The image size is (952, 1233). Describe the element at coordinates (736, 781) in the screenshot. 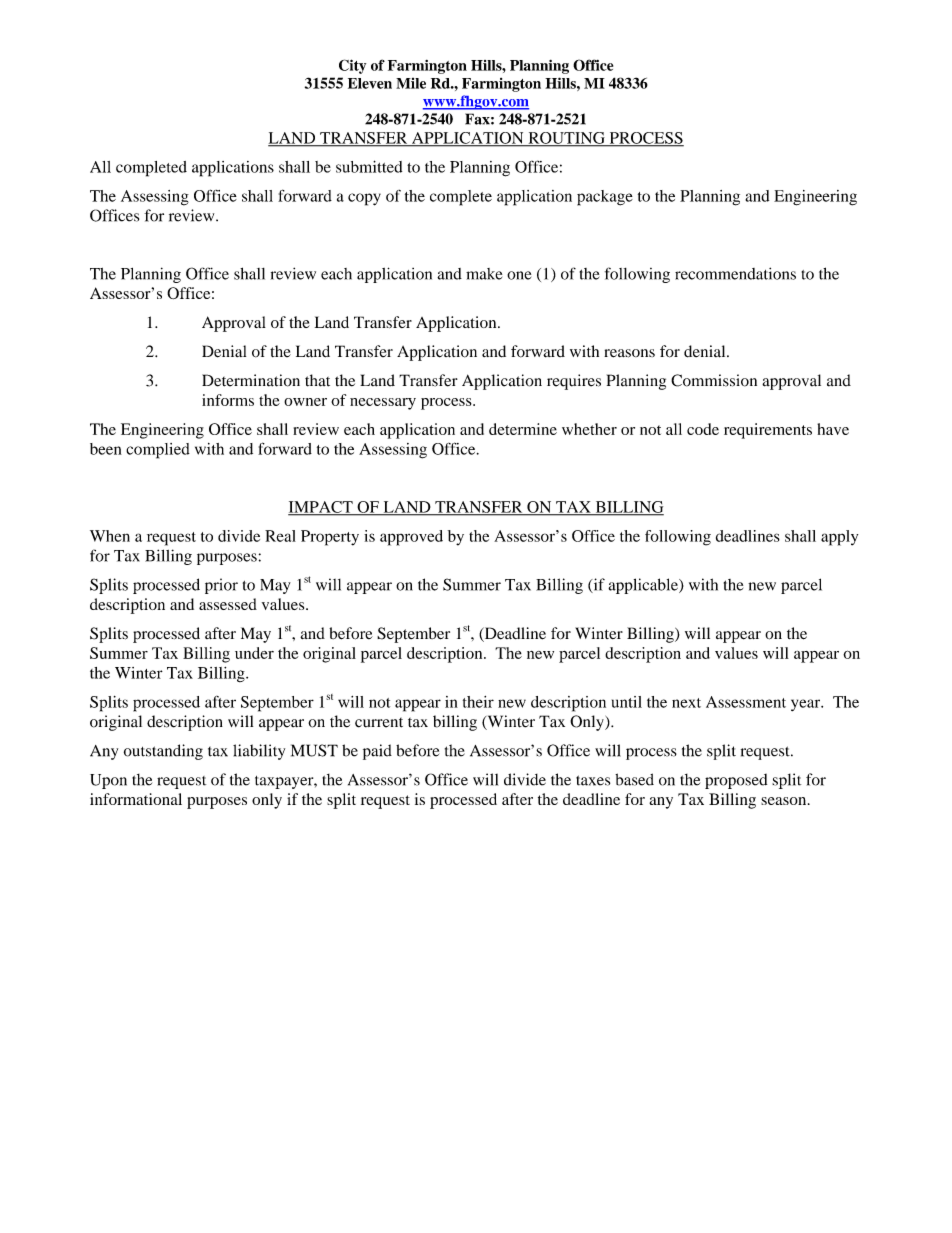

I see `proposed` at that location.
